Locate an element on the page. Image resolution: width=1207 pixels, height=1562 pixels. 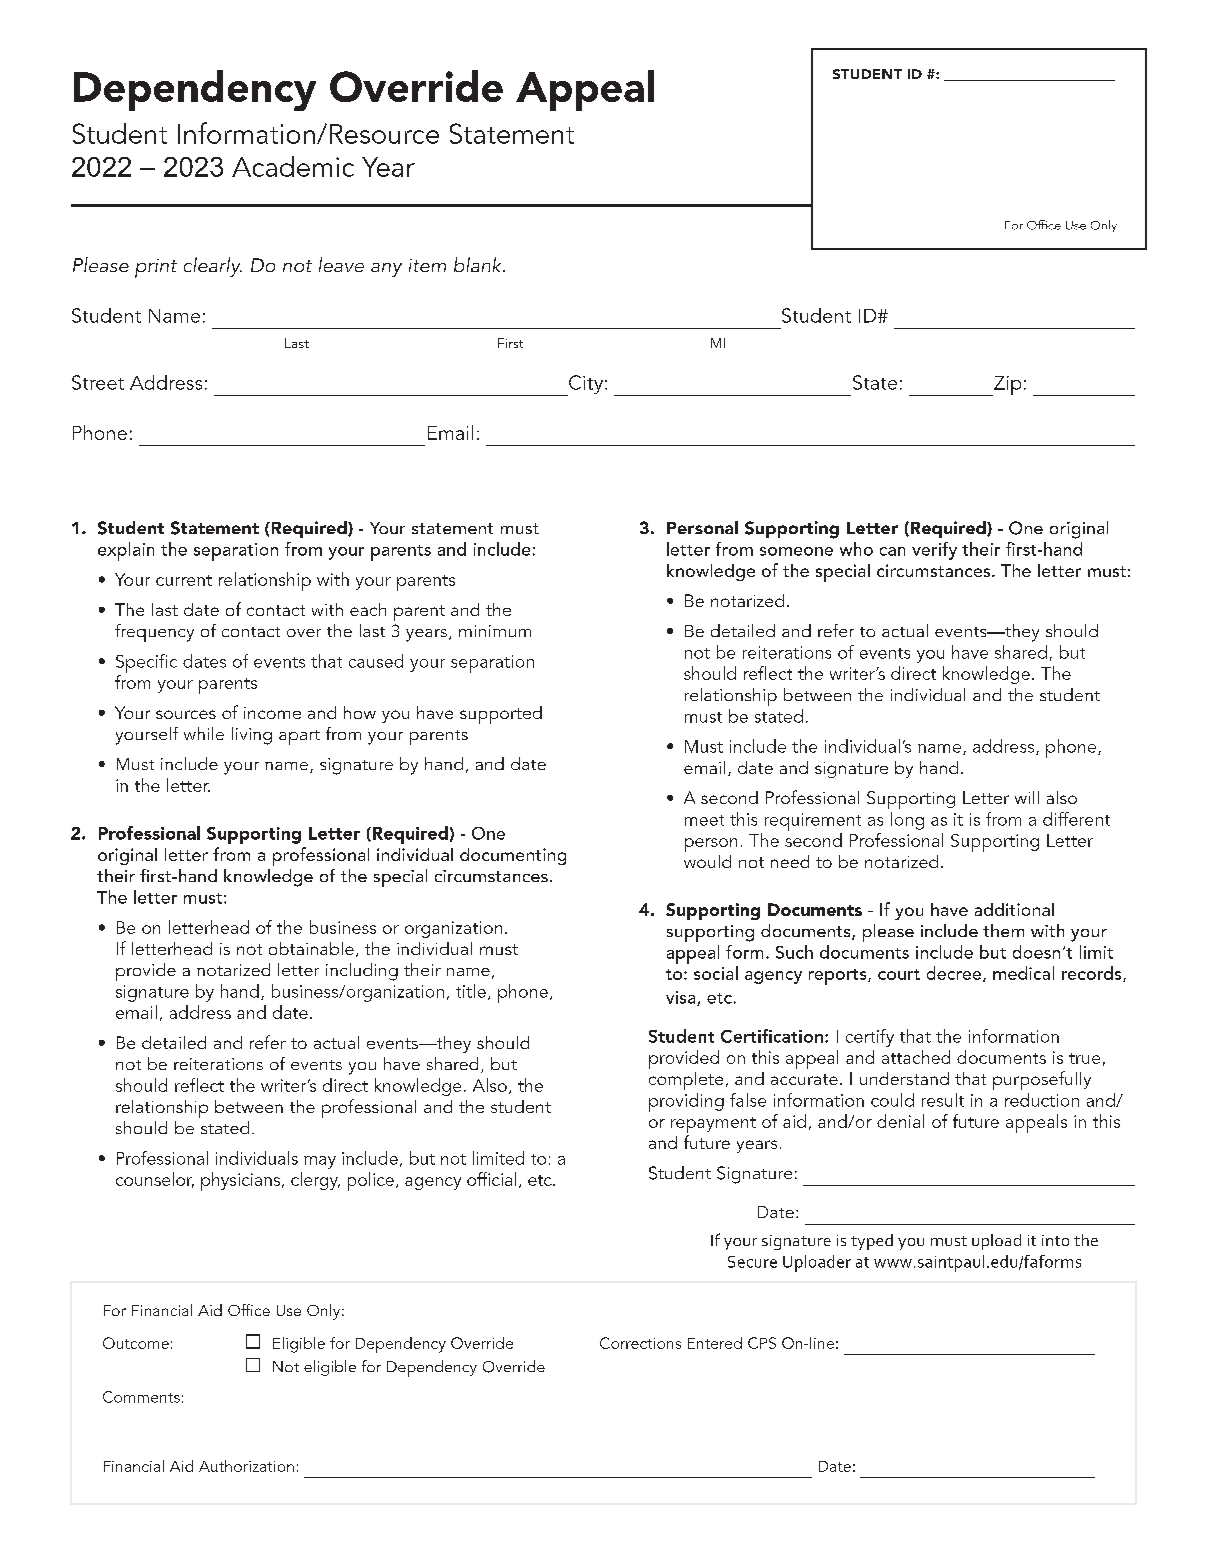
Zip is located at coordinates (1006, 386).
